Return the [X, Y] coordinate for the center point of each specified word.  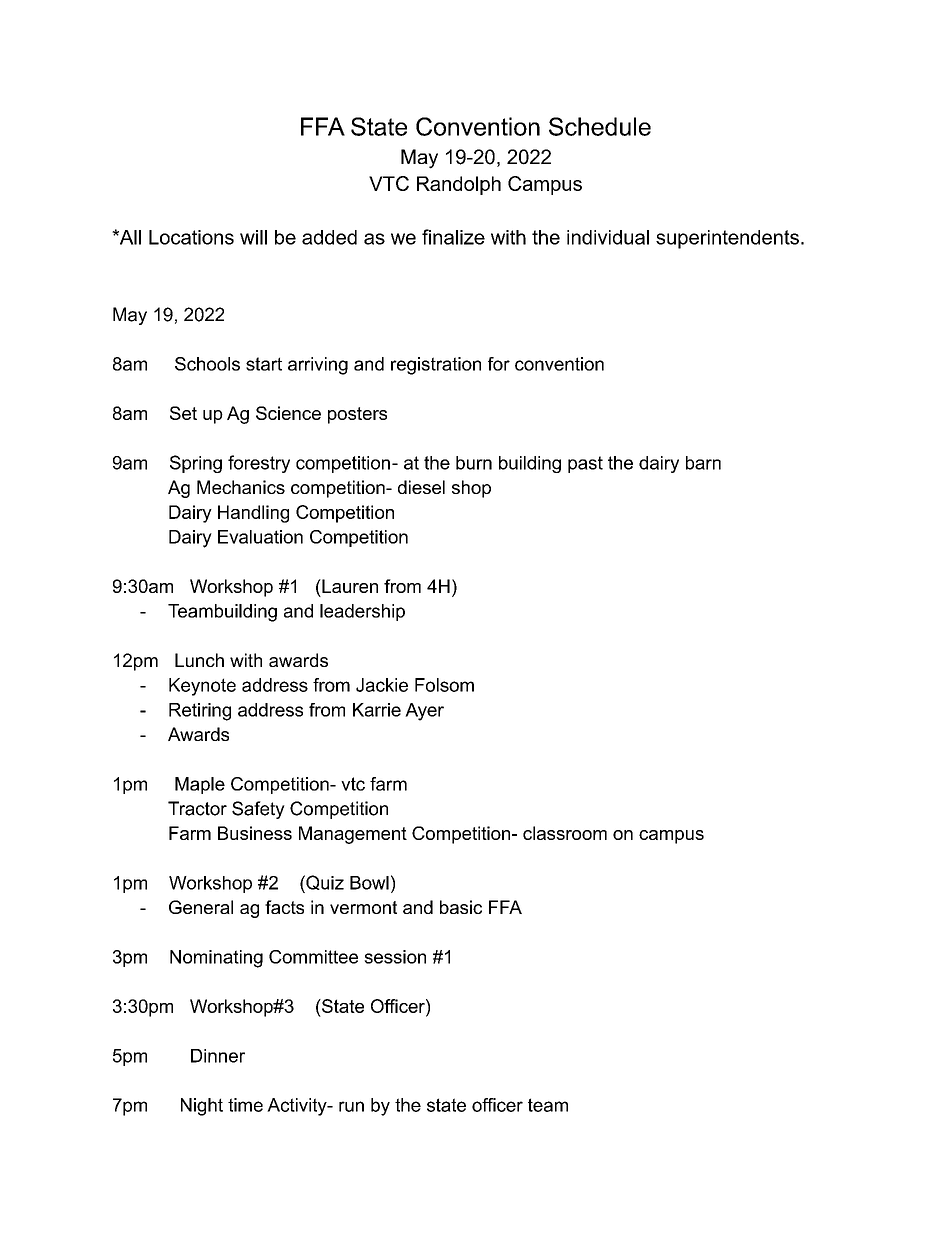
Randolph [459, 185]
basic [461, 907]
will [253, 237]
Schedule [600, 126]
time [245, 1105]
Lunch [199, 660]
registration [436, 366]
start [264, 364]
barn [703, 463]
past [585, 464]
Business [255, 833]
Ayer [424, 712]
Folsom [444, 685]
